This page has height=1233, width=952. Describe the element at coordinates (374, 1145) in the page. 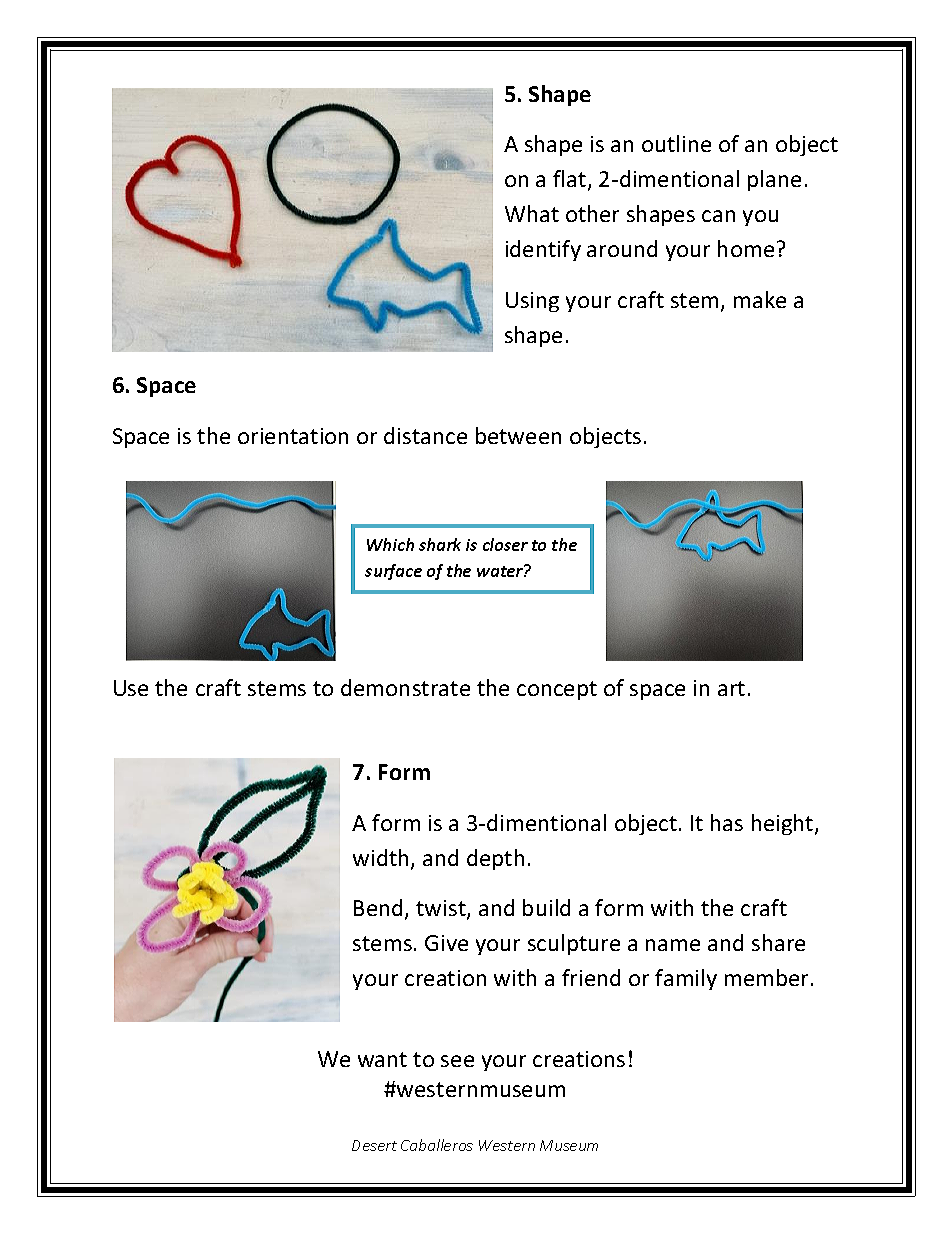

I see `Desert` at that location.
